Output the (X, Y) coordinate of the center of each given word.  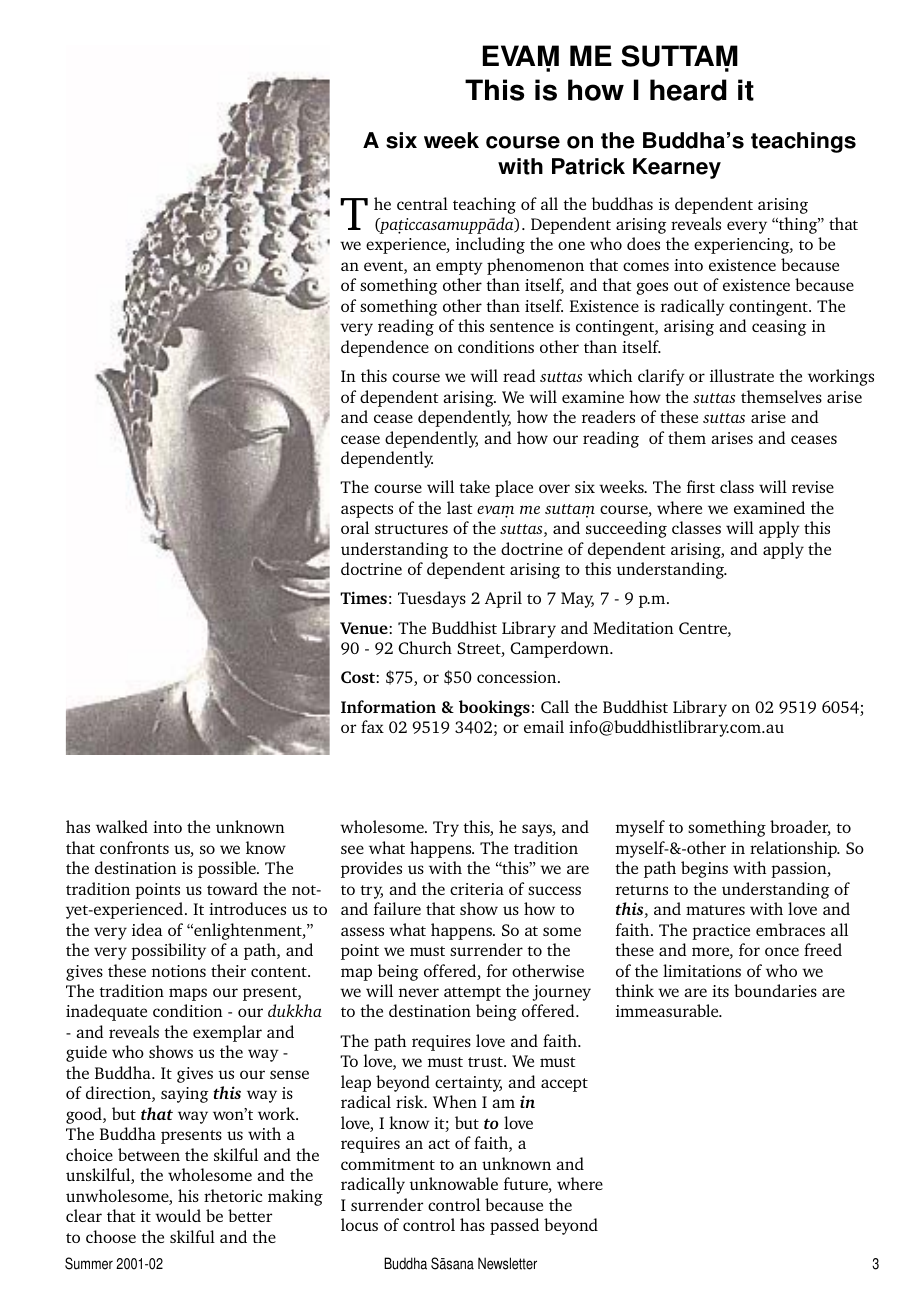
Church (425, 647)
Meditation (633, 627)
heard (688, 90)
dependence (385, 348)
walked (122, 826)
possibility (168, 951)
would (178, 1215)
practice (721, 932)
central (422, 203)
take (474, 486)
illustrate (742, 375)
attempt (472, 994)
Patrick (588, 166)
